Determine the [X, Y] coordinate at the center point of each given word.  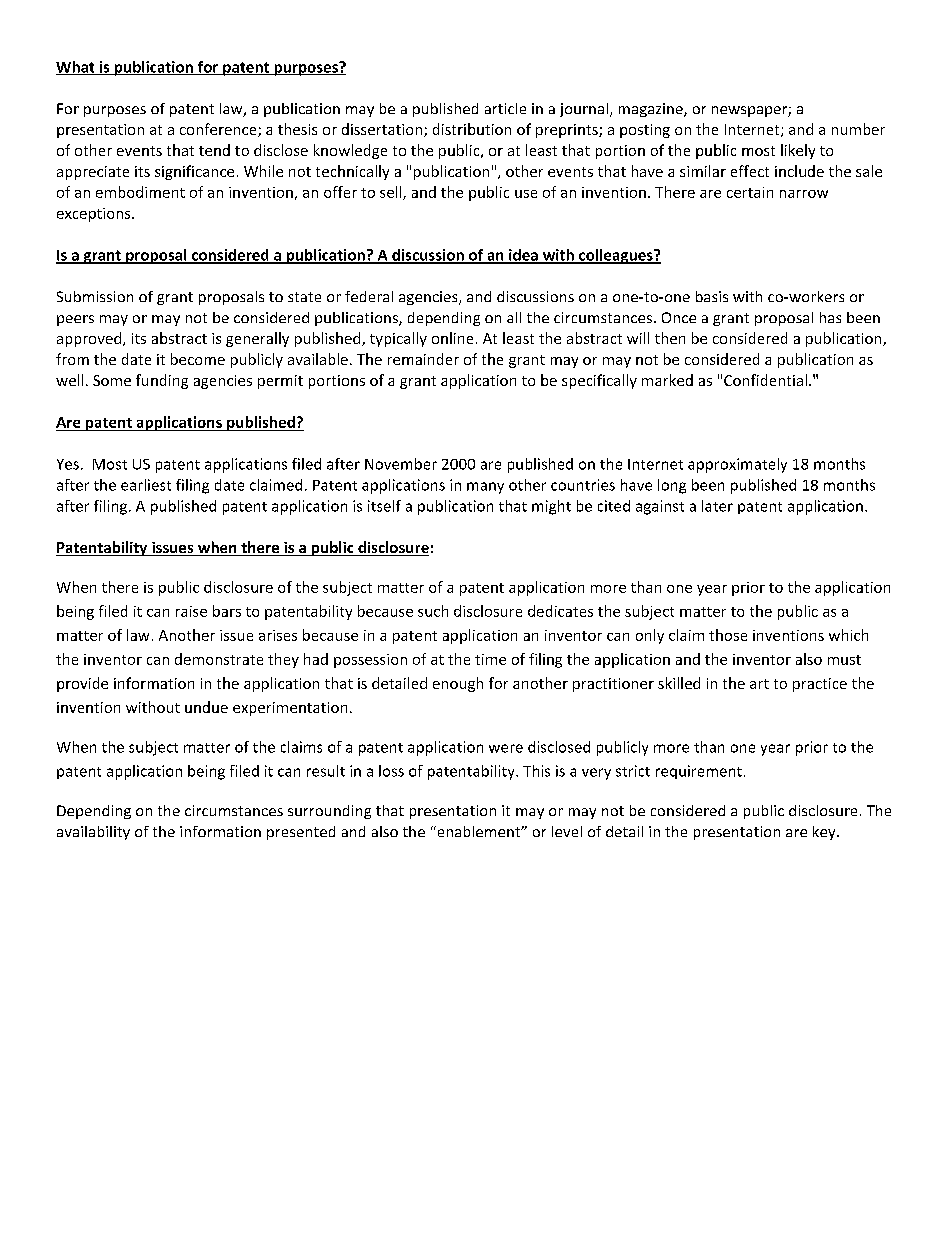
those [728, 635]
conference [219, 130]
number [858, 129]
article [505, 108]
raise [191, 611]
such [433, 611]
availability [93, 833]
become [198, 359]
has [830, 317]
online [452, 338]
